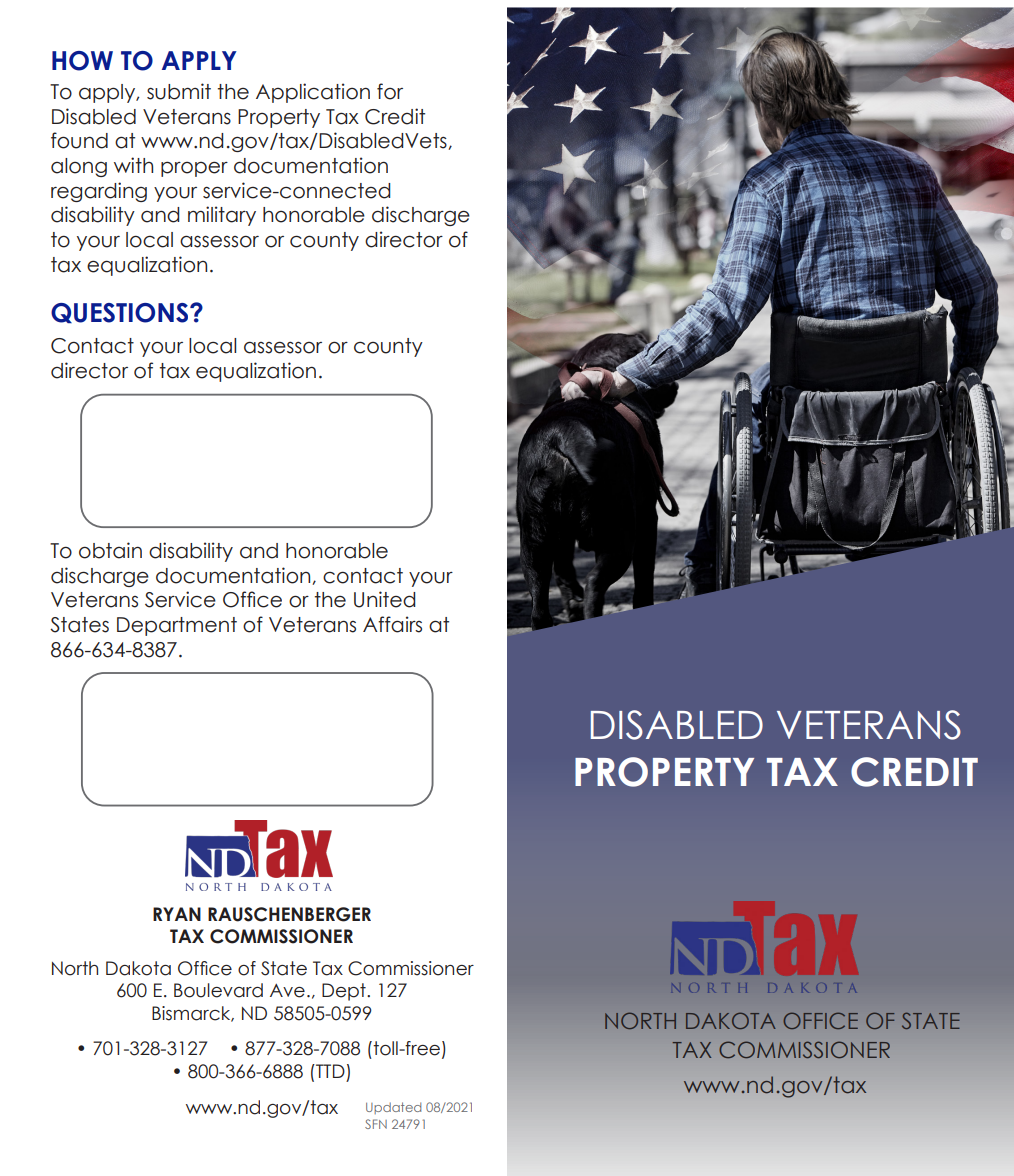 Image resolution: width=1014 pixels, height=1176 pixels. I want to click on HOW, so click(82, 61).
